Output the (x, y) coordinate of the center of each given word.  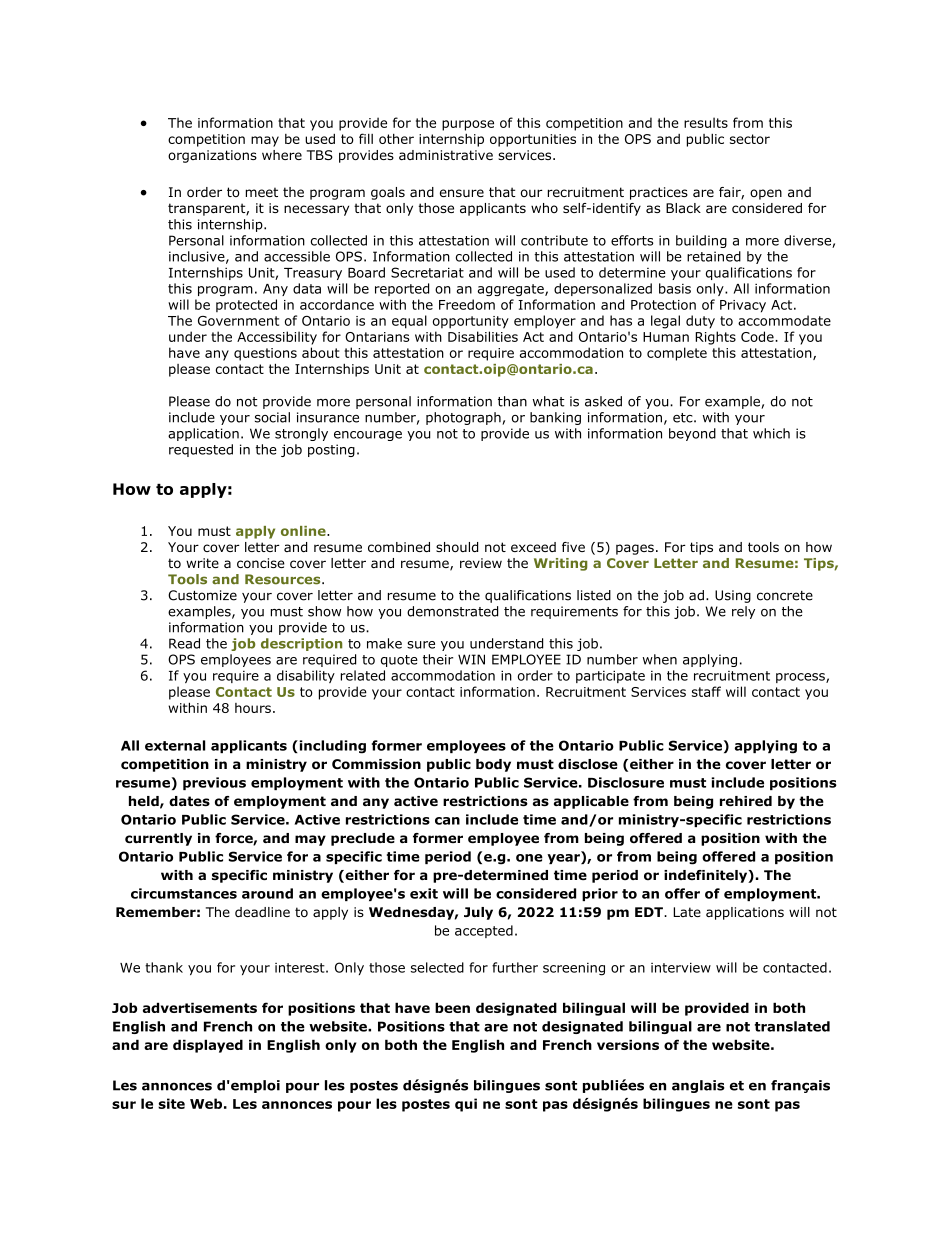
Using (733, 596)
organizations (212, 156)
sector (750, 139)
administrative (446, 155)
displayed (208, 1046)
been (452, 1007)
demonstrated (452, 611)
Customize (202, 595)
